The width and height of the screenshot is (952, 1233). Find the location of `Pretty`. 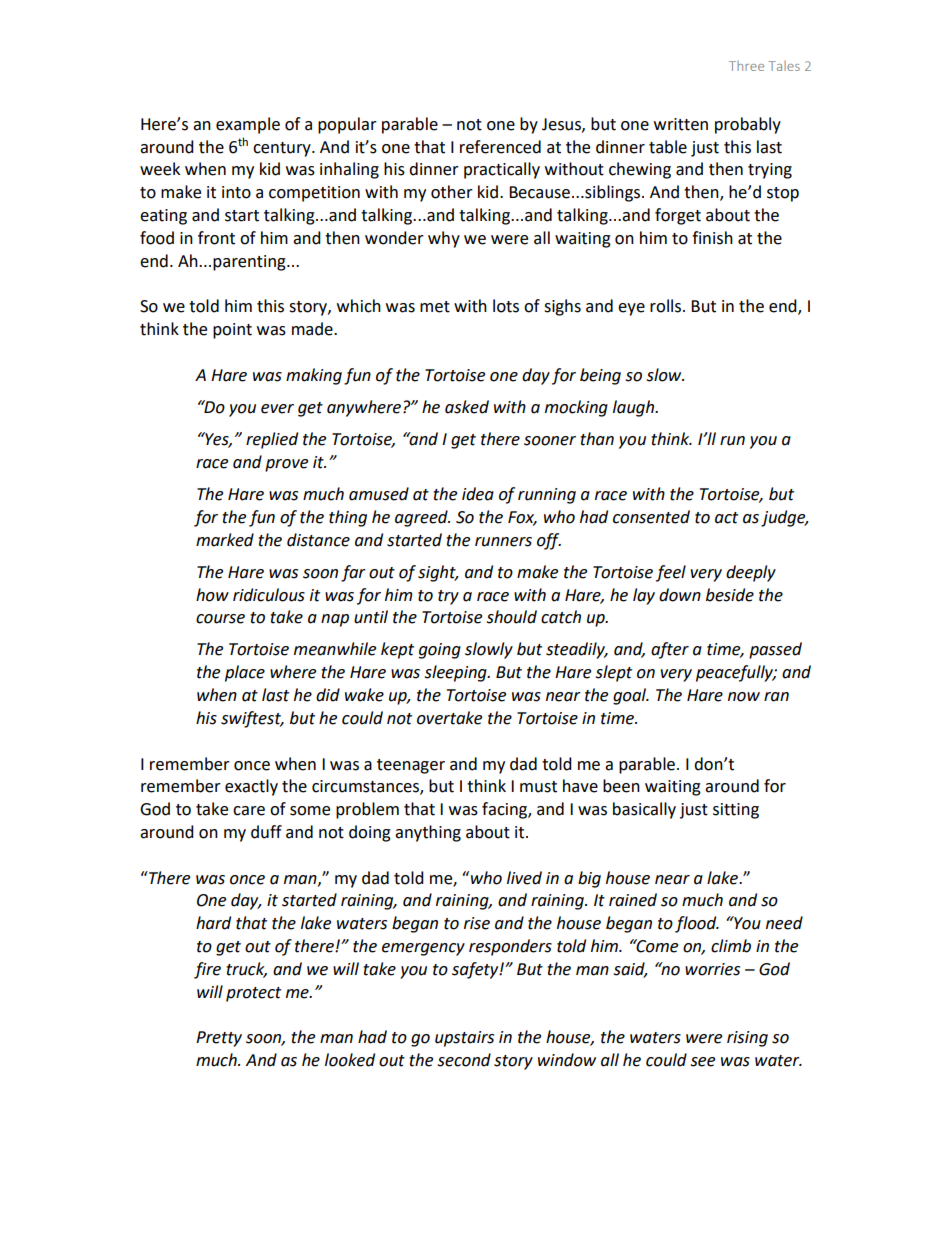

Pretty is located at coordinates (219, 1039).
